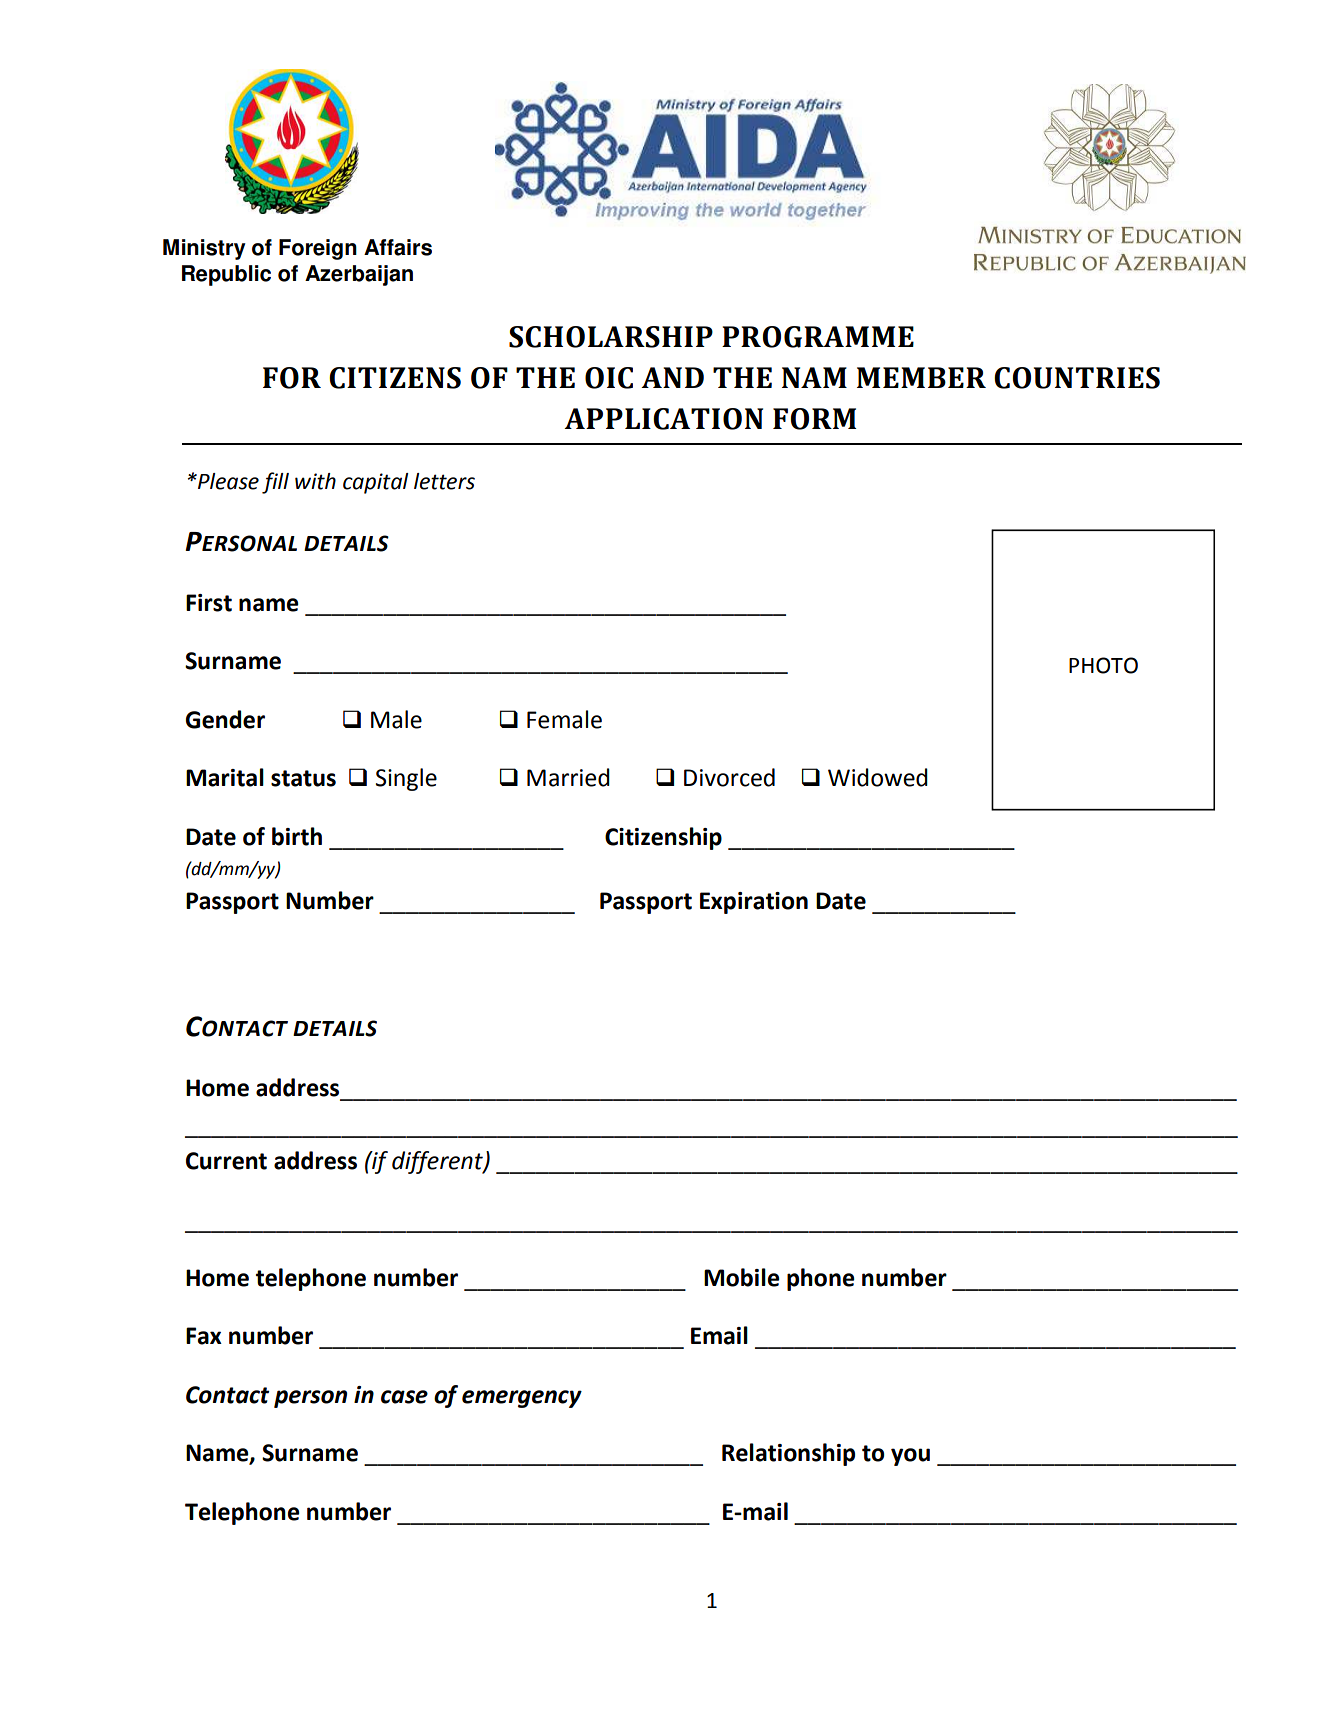 This screenshot has height=1722, width=1331. I want to click on Gender, so click(225, 719).
